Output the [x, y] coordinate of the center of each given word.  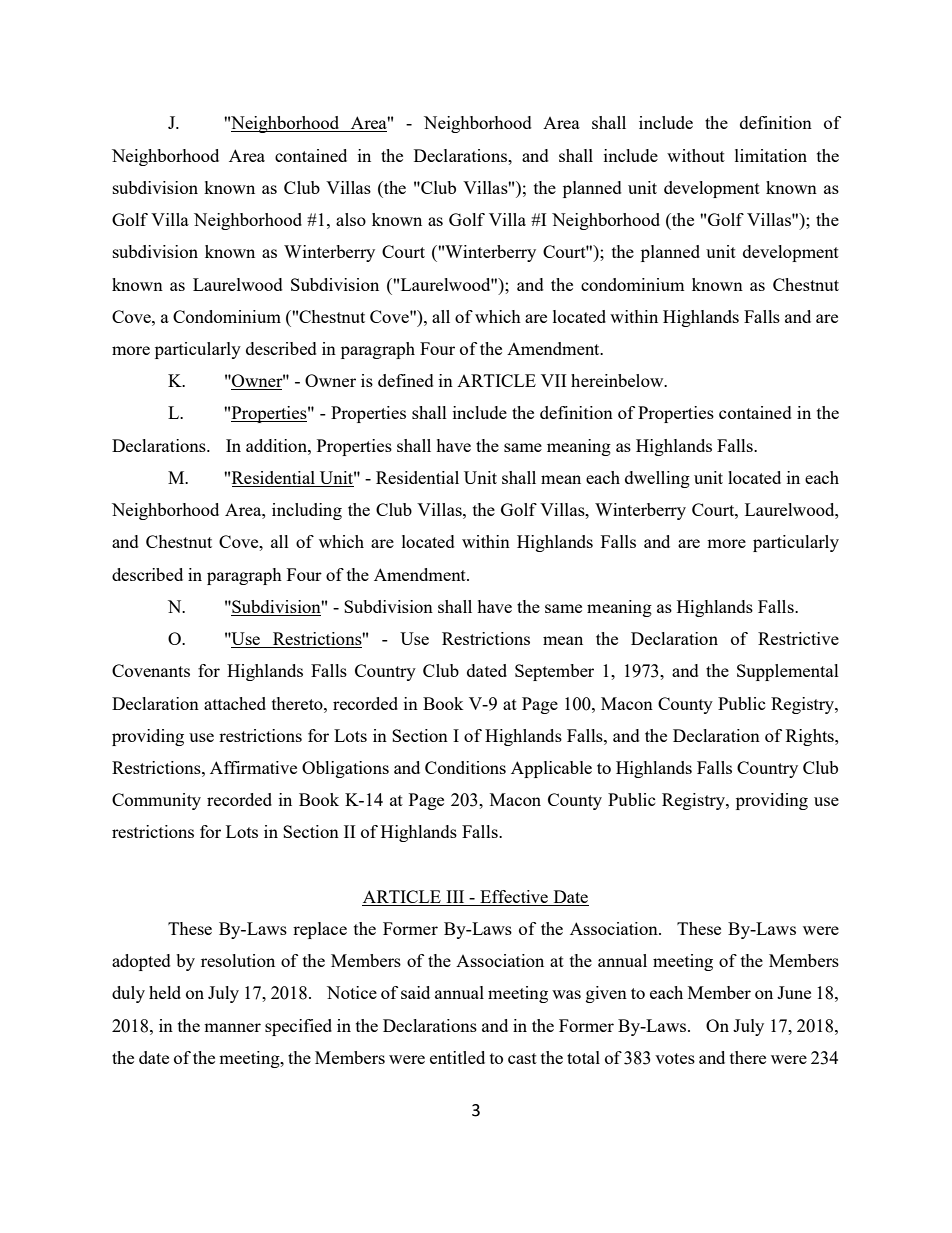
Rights [811, 737]
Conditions [465, 767]
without [696, 155]
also [351, 219]
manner [232, 1027]
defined [406, 380]
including [307, 511]
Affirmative [253, 767]
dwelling [657, 479]
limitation [771, 155]
